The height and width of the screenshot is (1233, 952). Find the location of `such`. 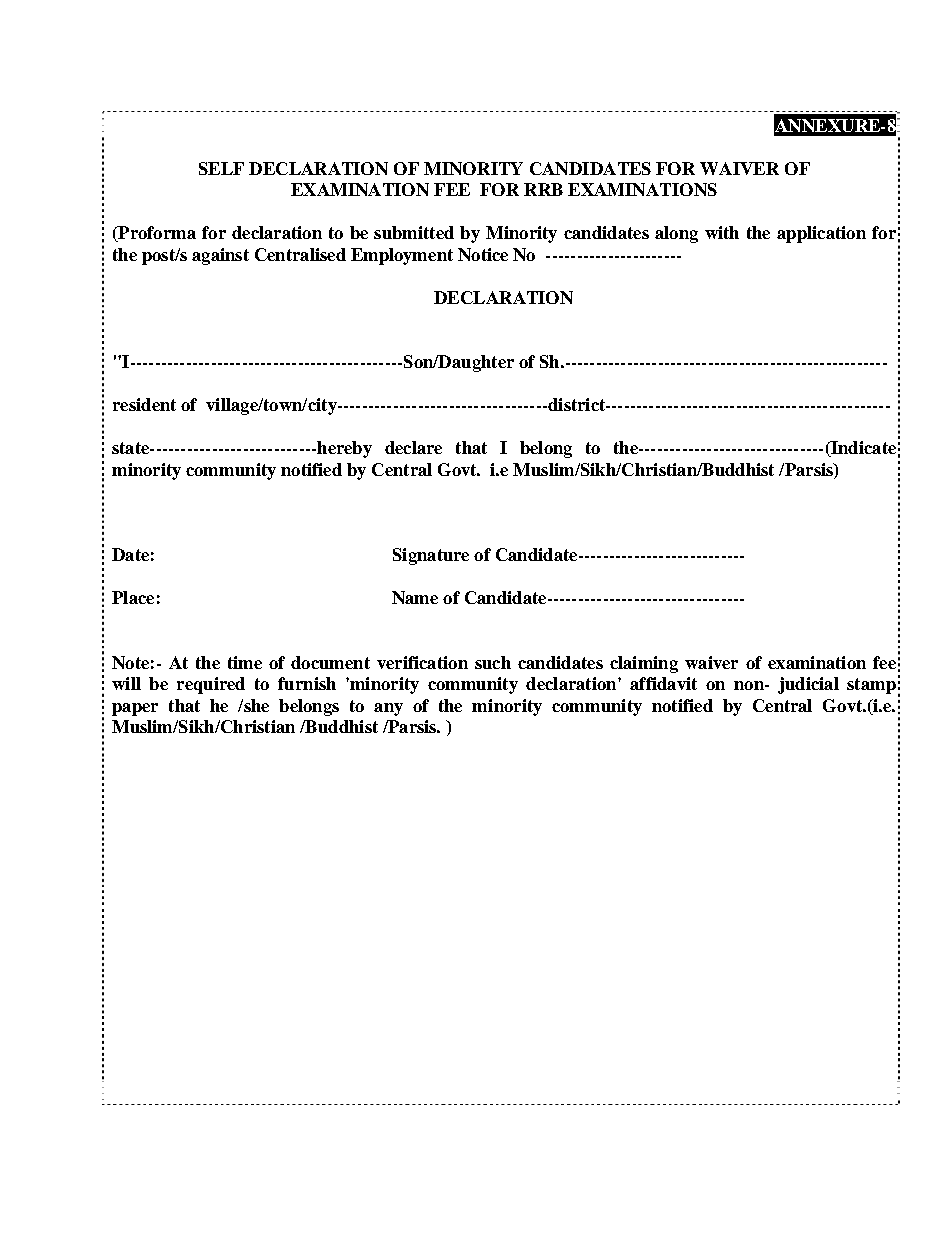

such is located at coordinates (493, 662).
